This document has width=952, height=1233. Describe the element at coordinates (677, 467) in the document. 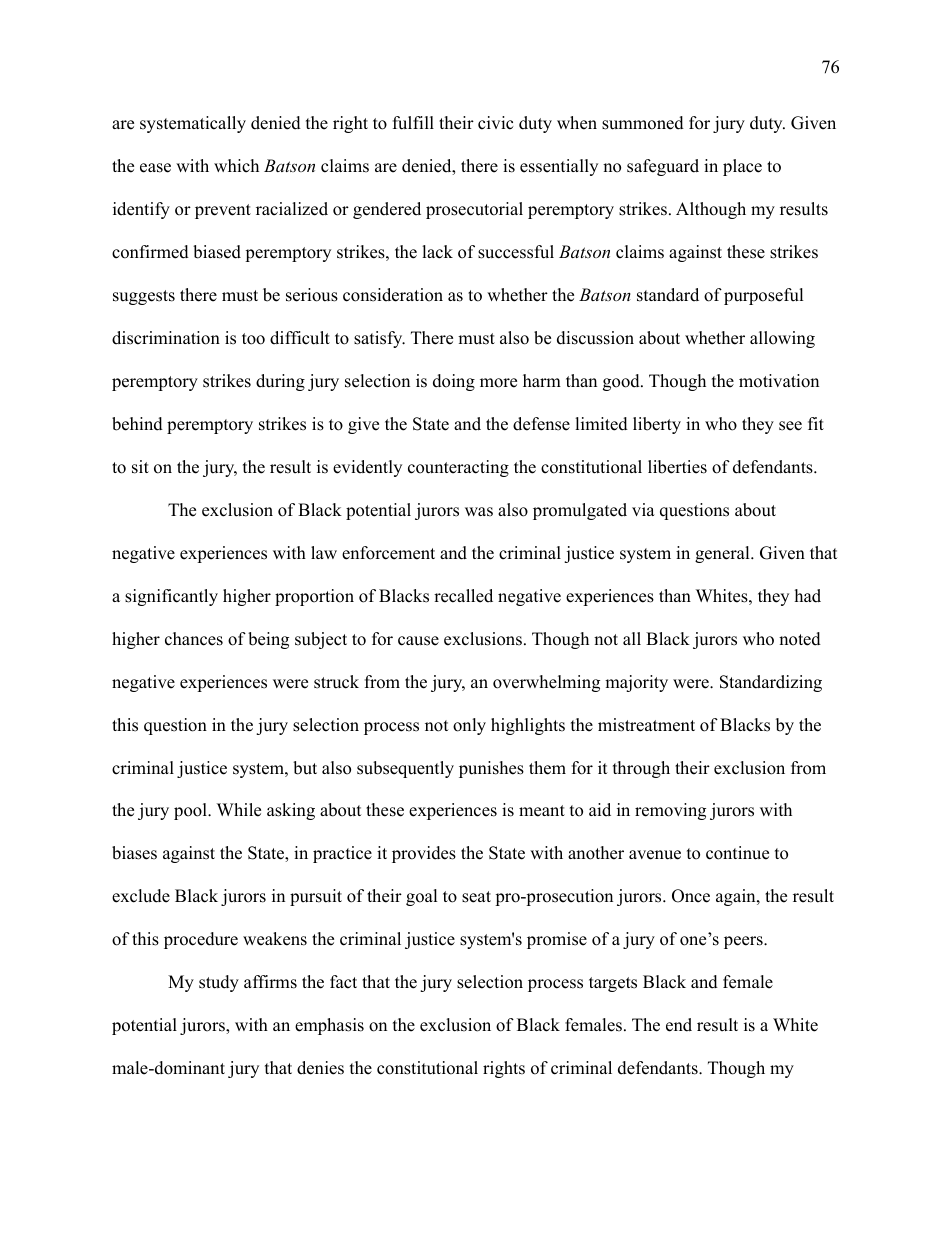

I see `liberties` at that location.
